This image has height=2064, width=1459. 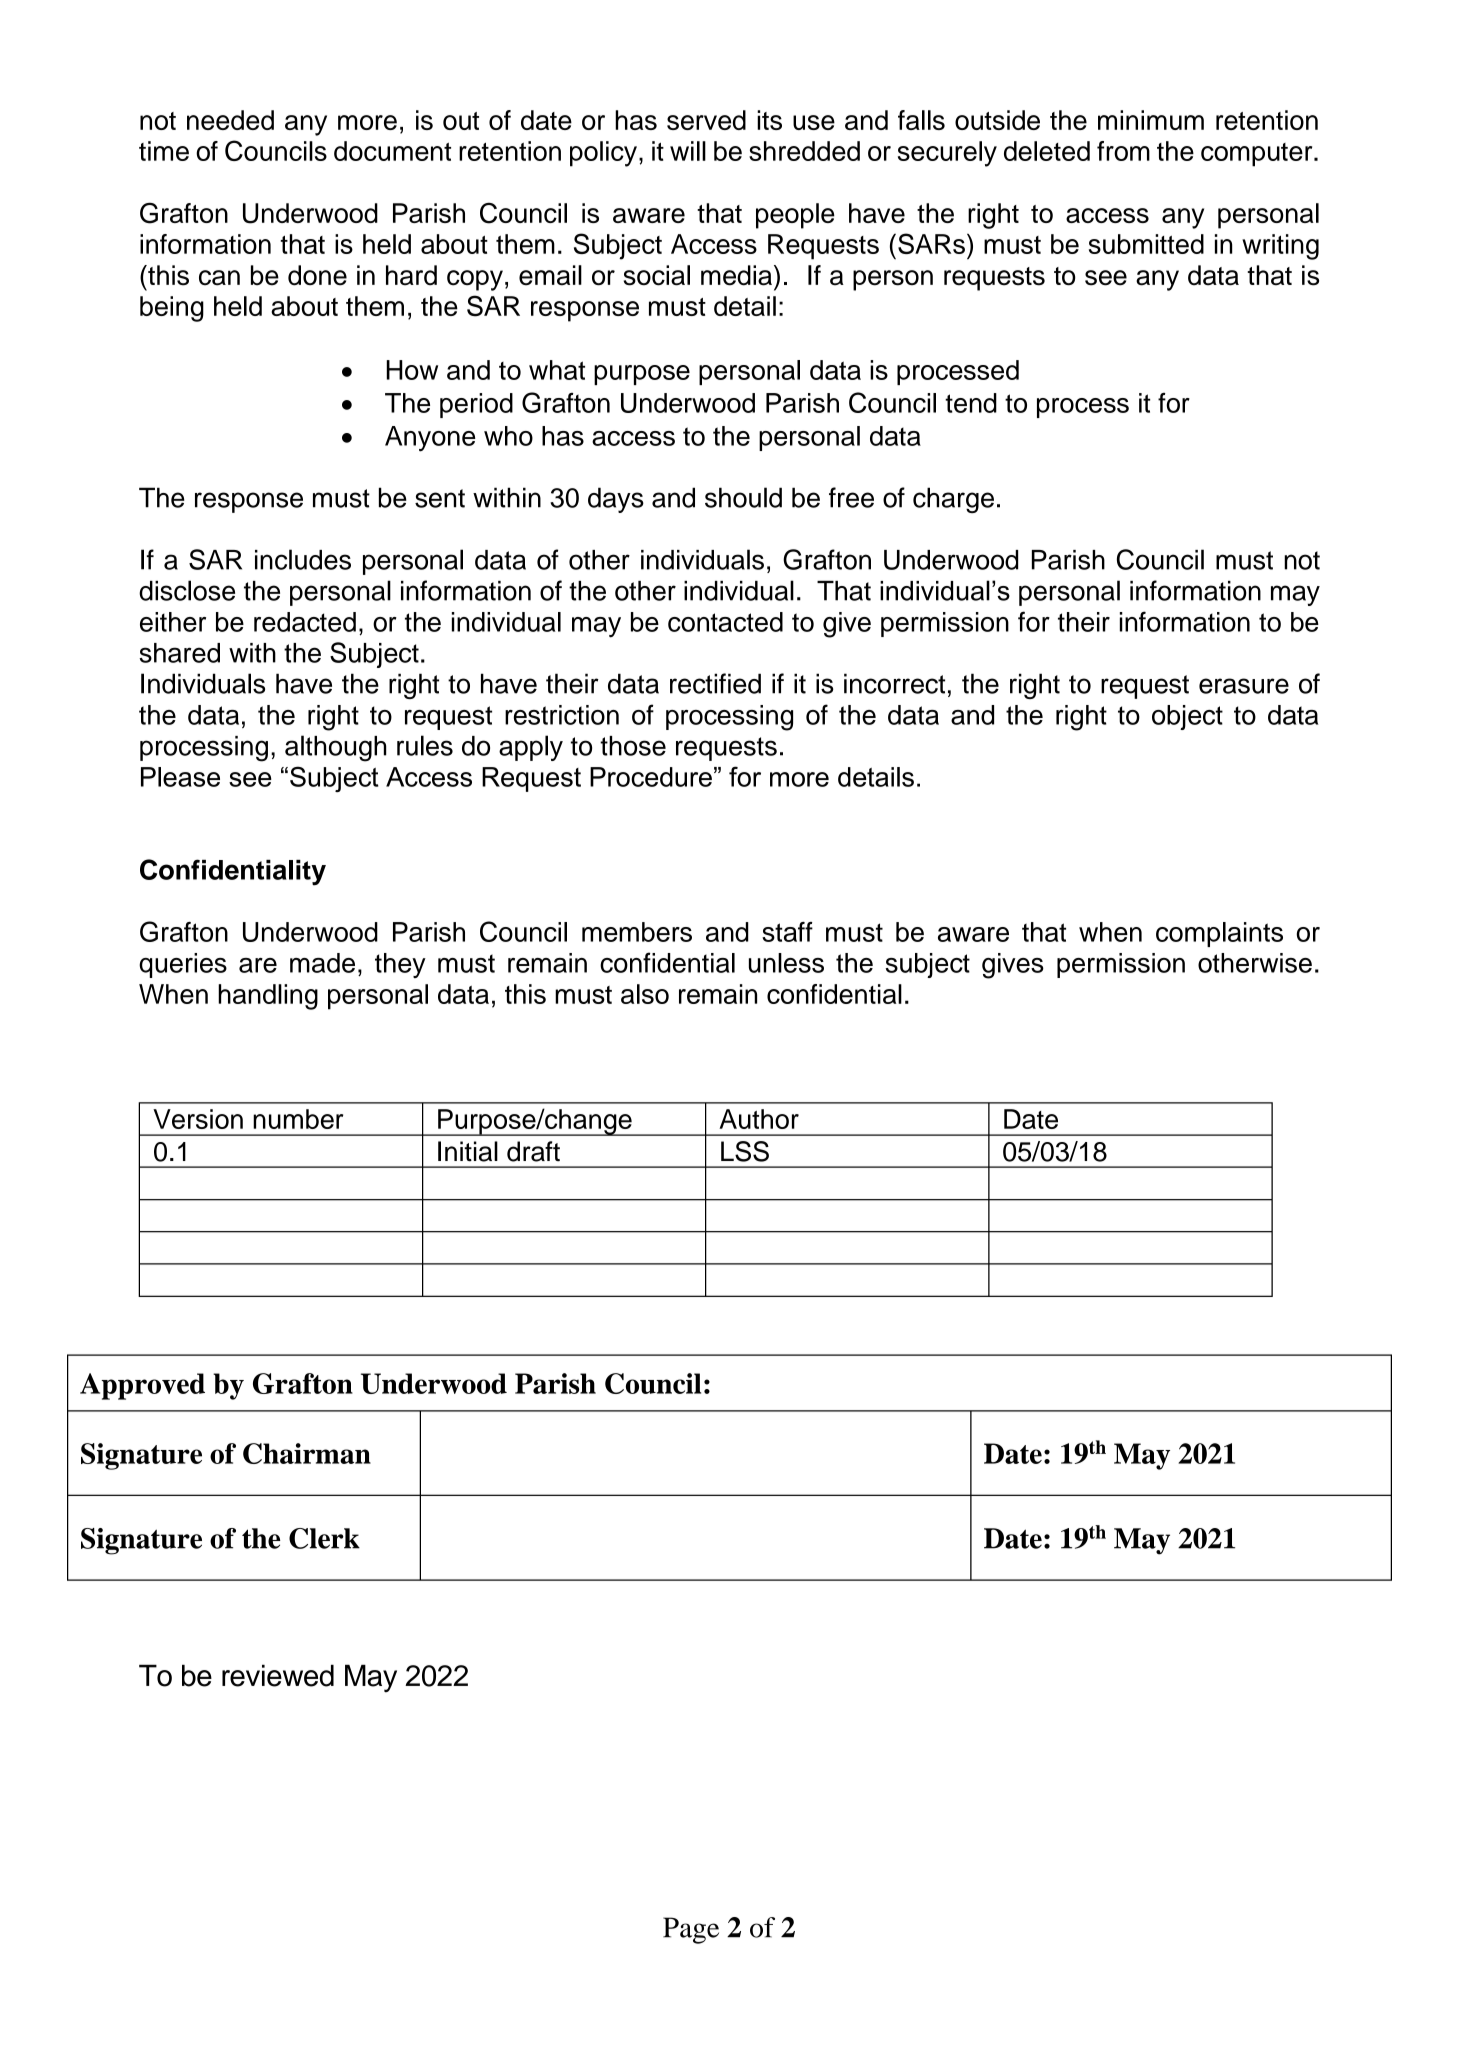 I want to click on from, so click(x=1123, y=151).
